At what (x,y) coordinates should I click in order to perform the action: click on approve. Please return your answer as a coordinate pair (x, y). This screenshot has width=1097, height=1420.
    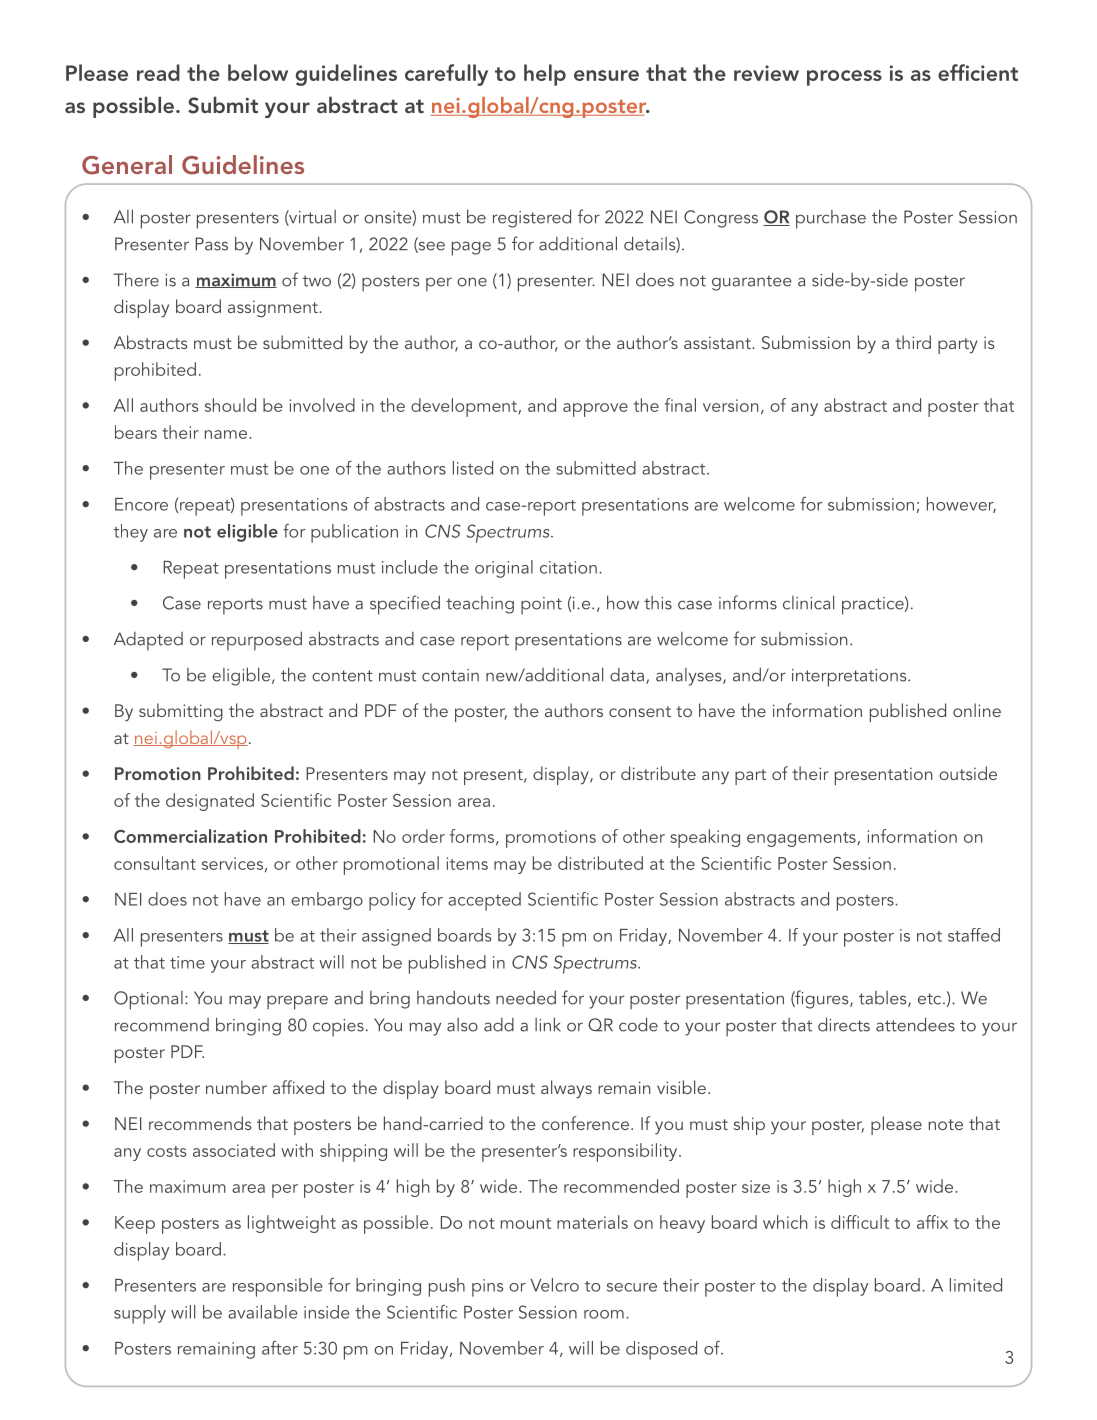
    Looking at the image, I should click on (595, 410).
